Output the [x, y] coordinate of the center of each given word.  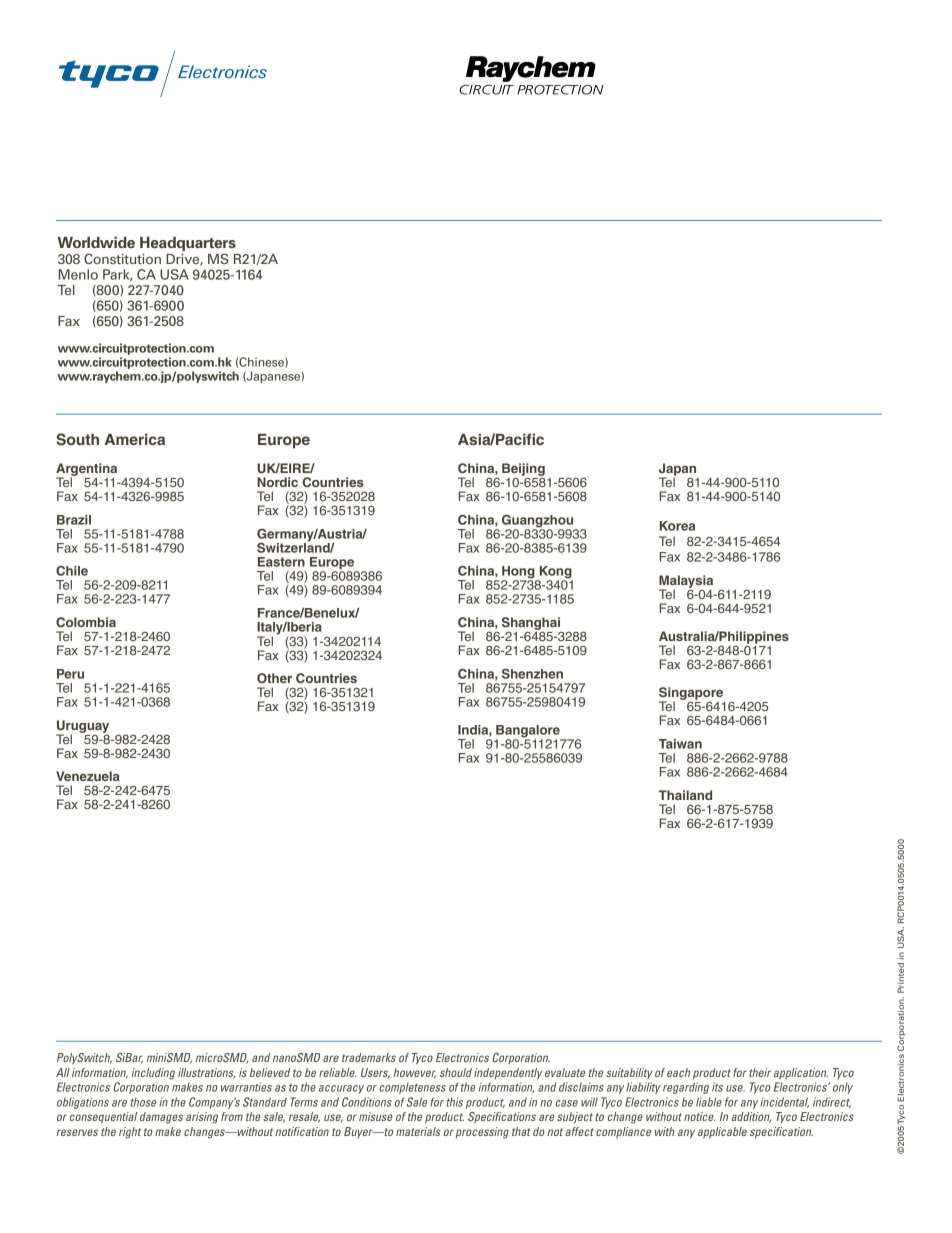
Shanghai [532, 624]
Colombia [86, 622]
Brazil [74, 520]
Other [274, 678]
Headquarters [188, 245]
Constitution [122, 258]
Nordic [277, 482]
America [135, 439]
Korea [677, 526]
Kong [555, 573]
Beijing [523, 470]
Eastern [281, 562]
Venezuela [88, 776]
